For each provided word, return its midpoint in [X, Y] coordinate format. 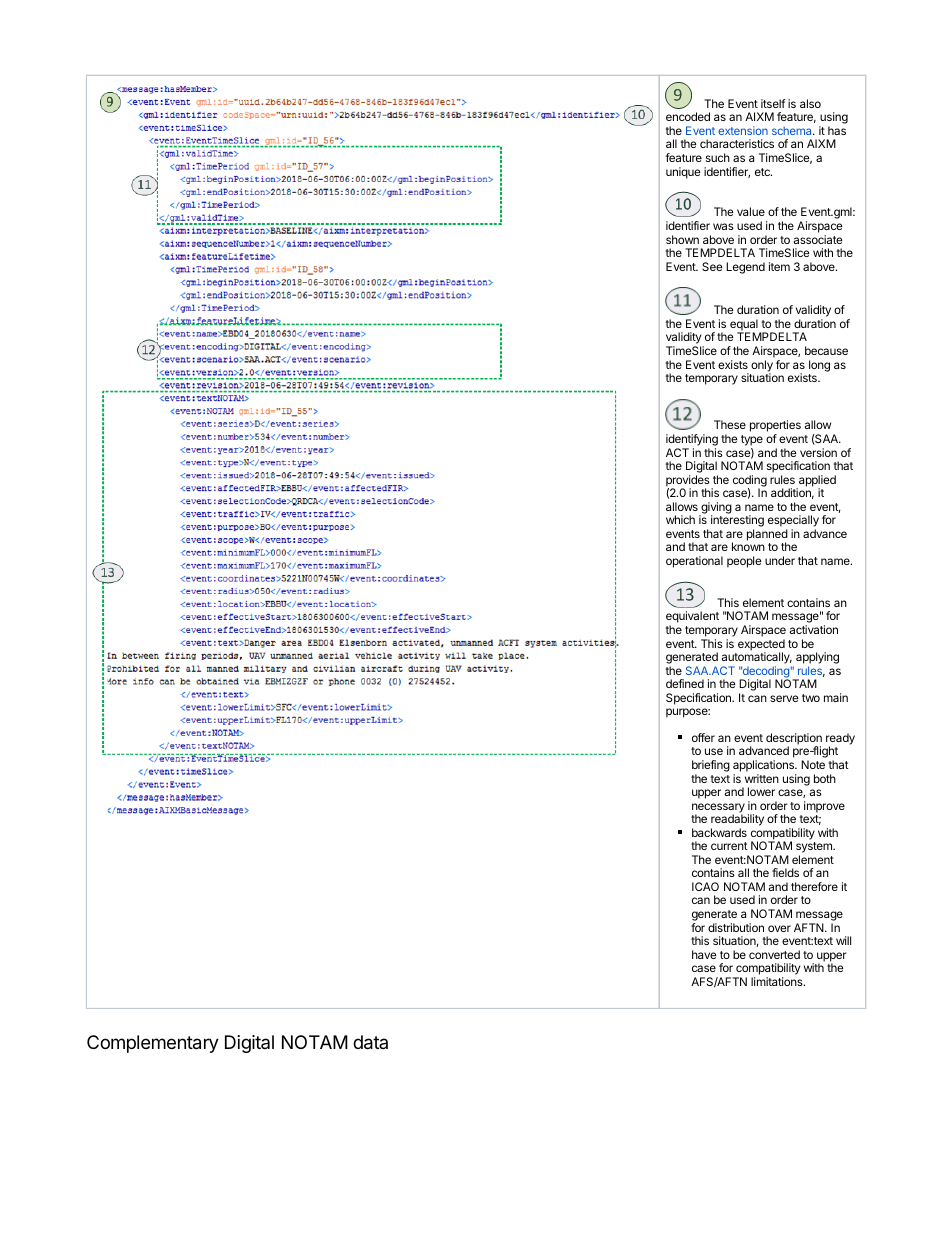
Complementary [153, 1044]
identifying [692, 441]
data [370, 1042]
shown [682, 239]
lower [761, 791]
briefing [711, 767]
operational [694, 562]
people [744, 562]
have [704, 954]
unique [683, 173]
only [762, 367]
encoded [688, 116]
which [680, 519]
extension [743, 130]
